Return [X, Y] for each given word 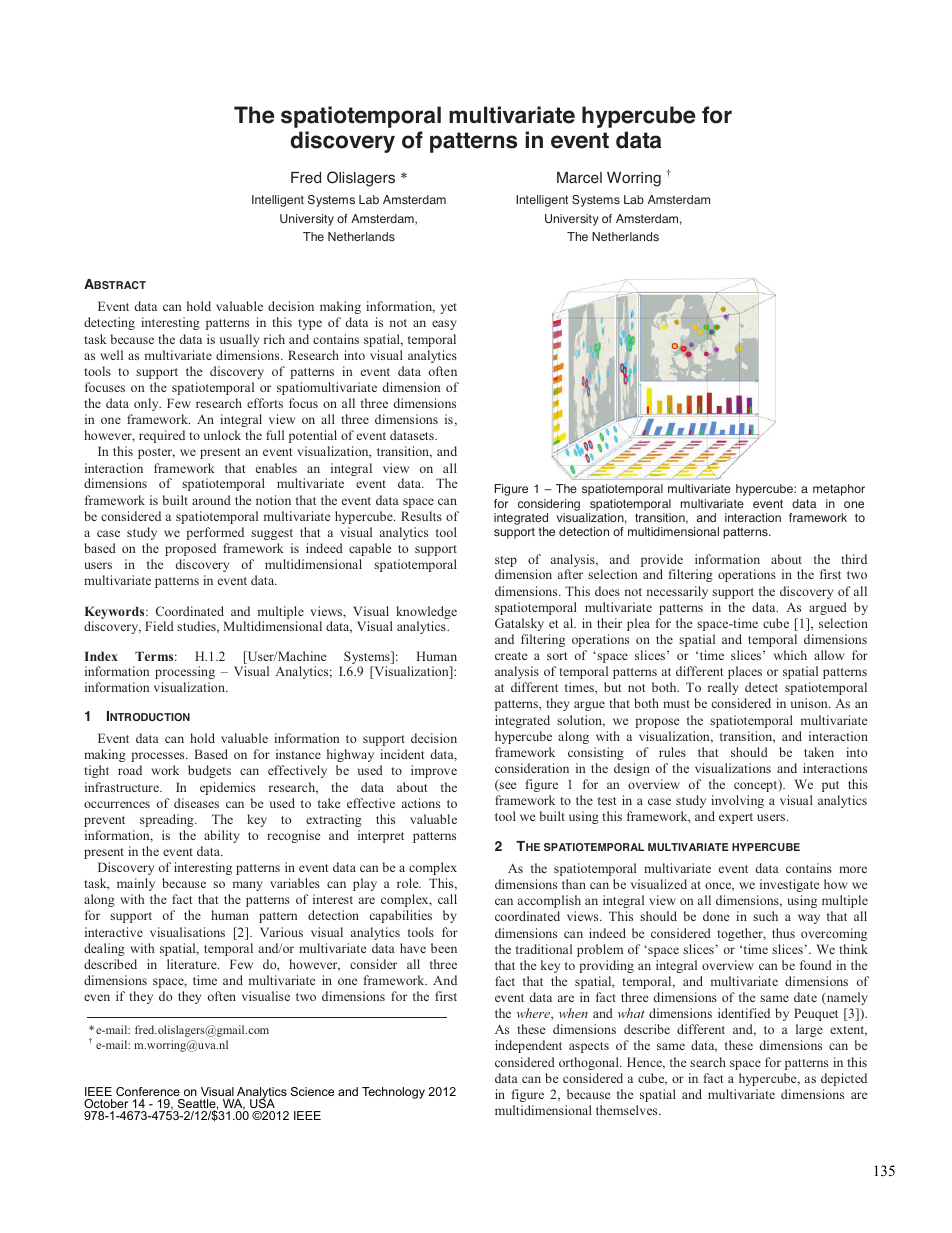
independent [528, 1046]
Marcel [579, 178]
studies [197, 627]
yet [449, 308]
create [511, 656]
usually [239, 340]
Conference [148, 1091]
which [790, 655]
